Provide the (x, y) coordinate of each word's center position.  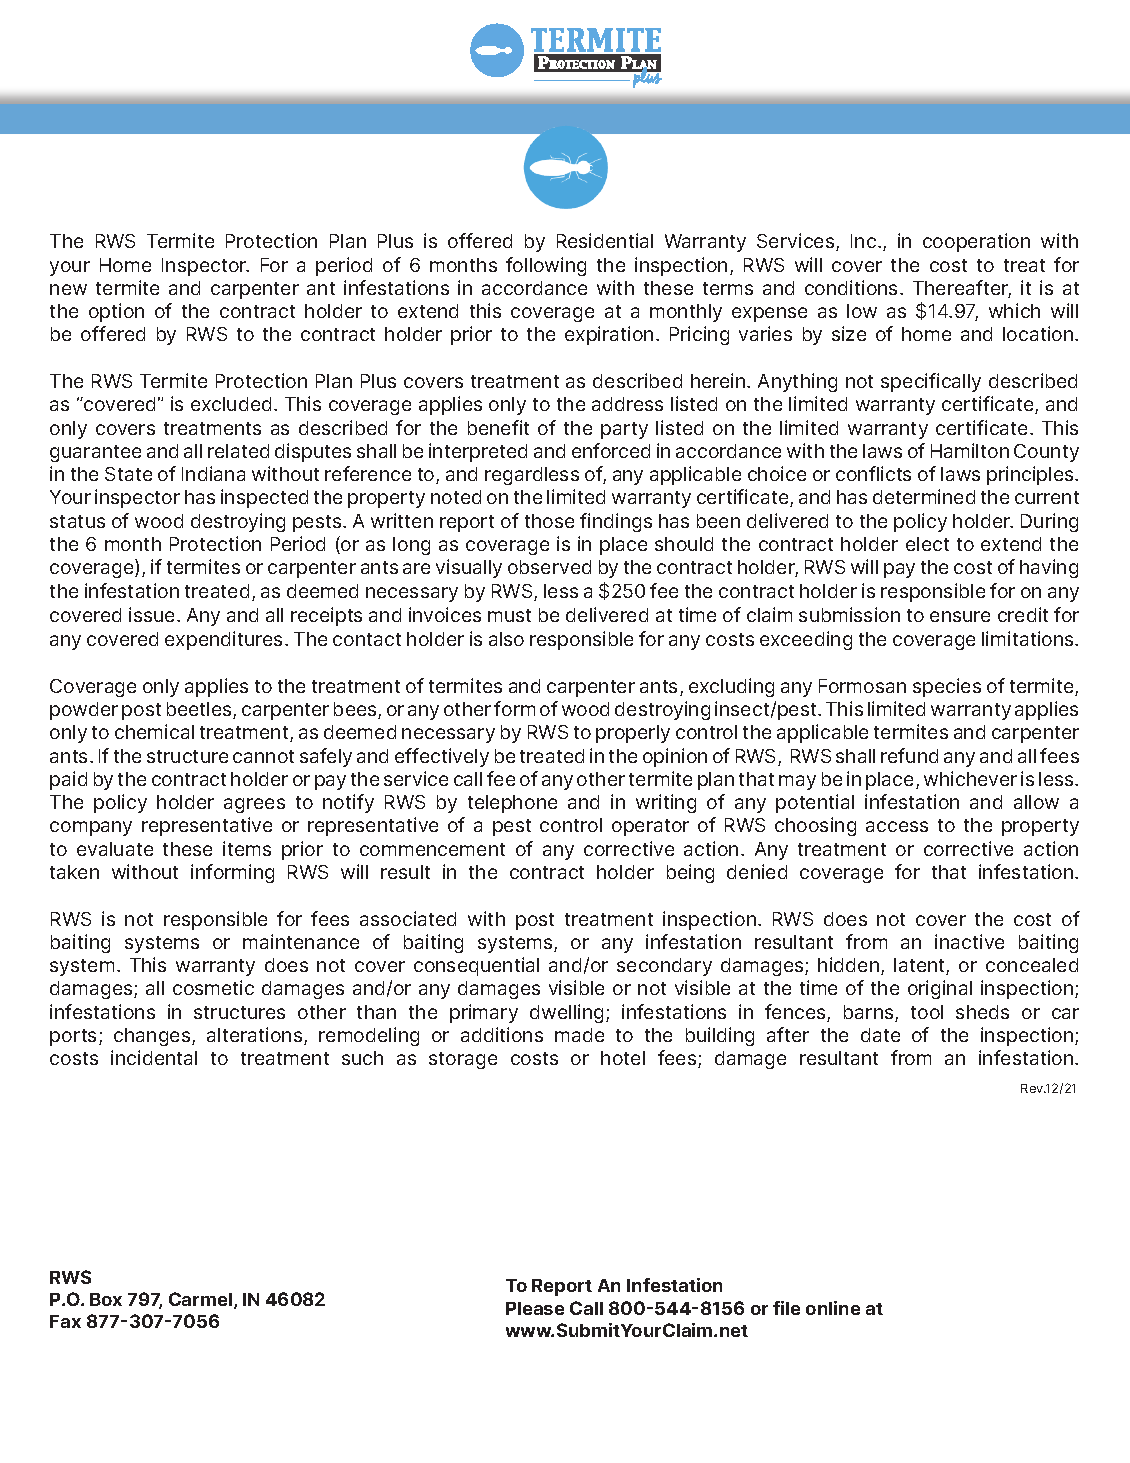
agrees (254, 805)
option (116, 312)
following (546, 266)
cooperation (976, 242)
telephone (512, 804)
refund (909, 755)
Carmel (200, 1299)
